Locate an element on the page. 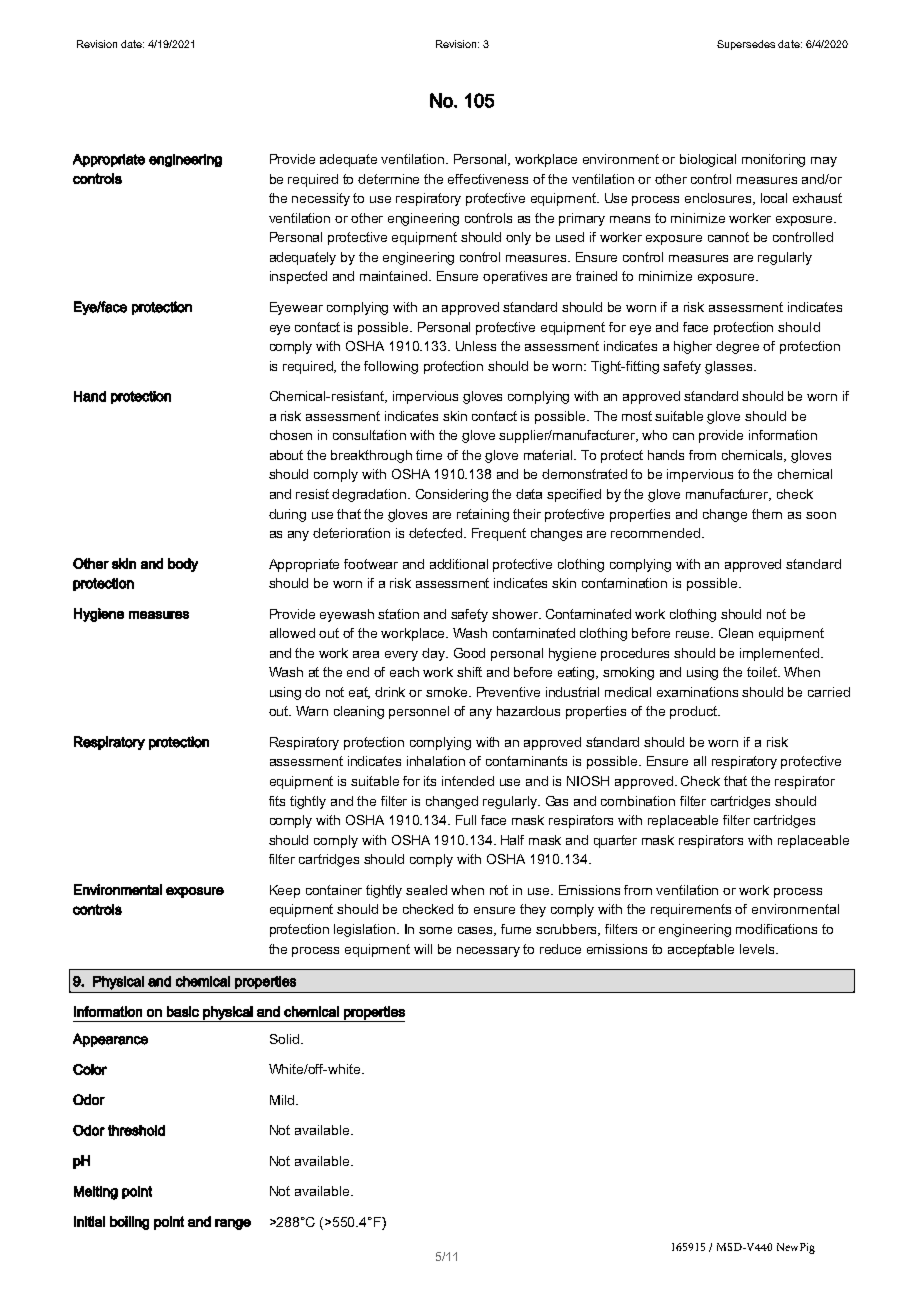 The height and width of the page is (1308, 924). reuse is located at coordinates (694, 634).
